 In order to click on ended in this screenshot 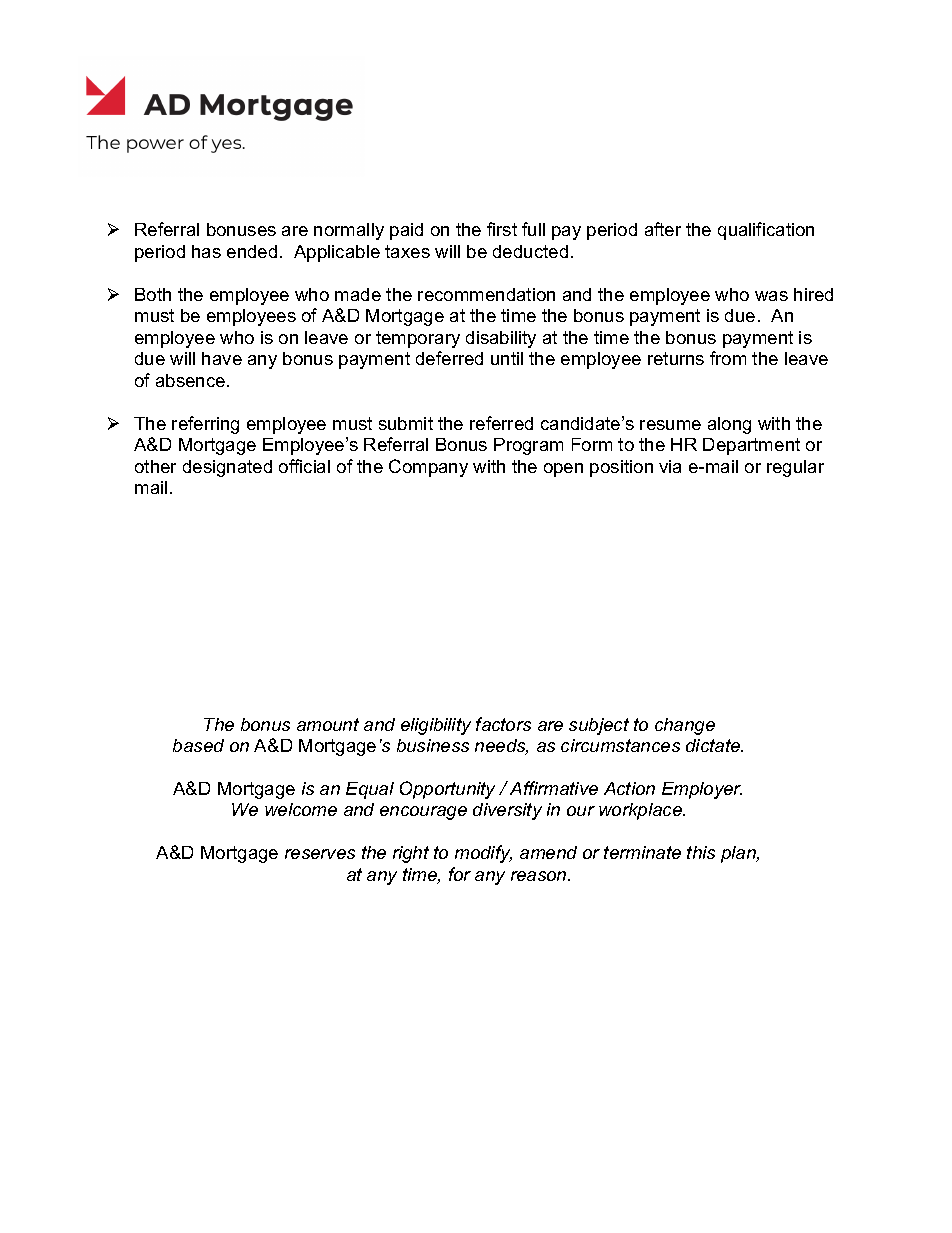, I will do `click(252, 251)`.
